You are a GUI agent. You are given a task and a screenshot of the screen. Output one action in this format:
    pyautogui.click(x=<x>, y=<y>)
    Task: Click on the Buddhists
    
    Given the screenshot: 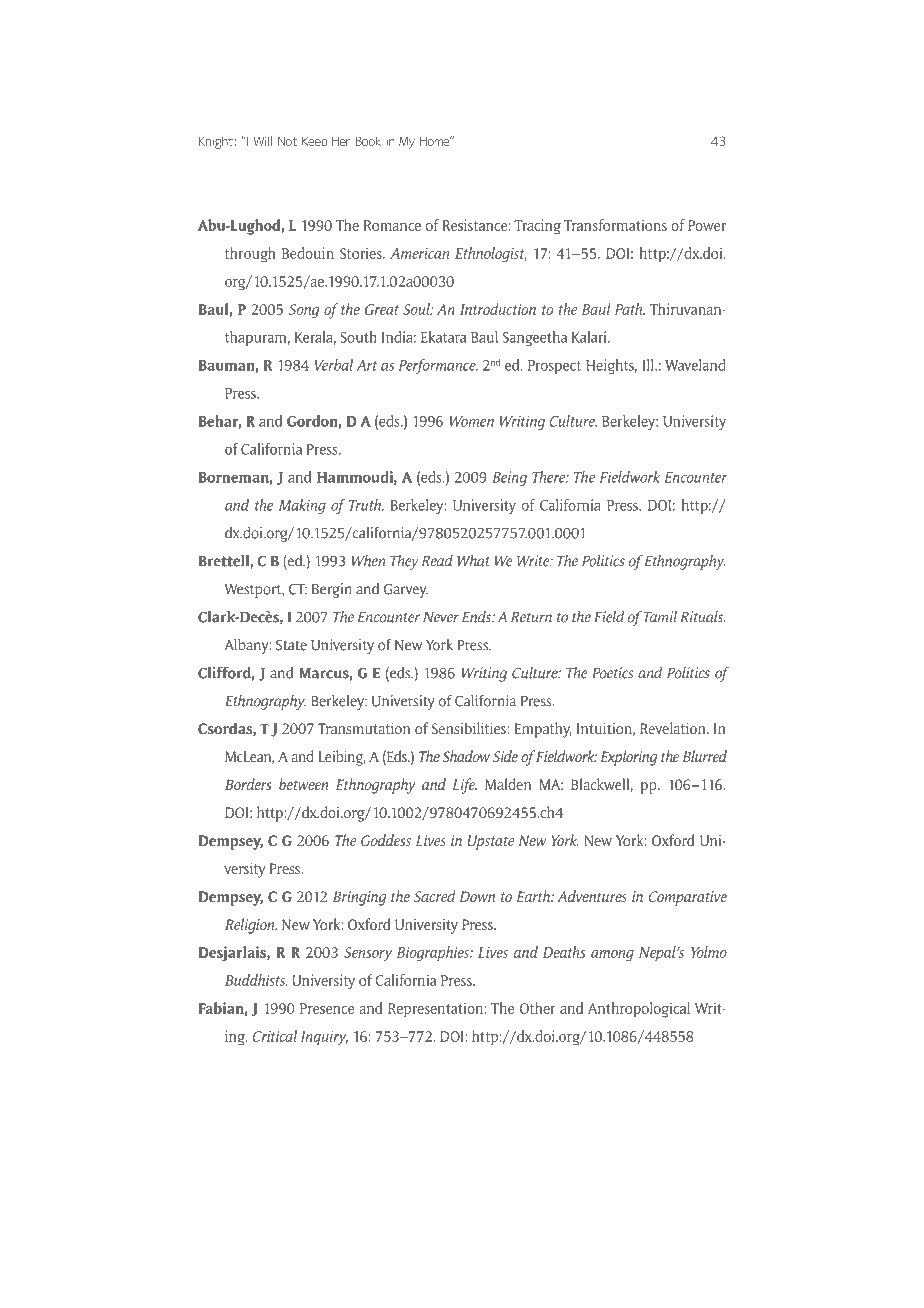 What is the action you would take?
    pyautogui.click(x=256, y=980)
